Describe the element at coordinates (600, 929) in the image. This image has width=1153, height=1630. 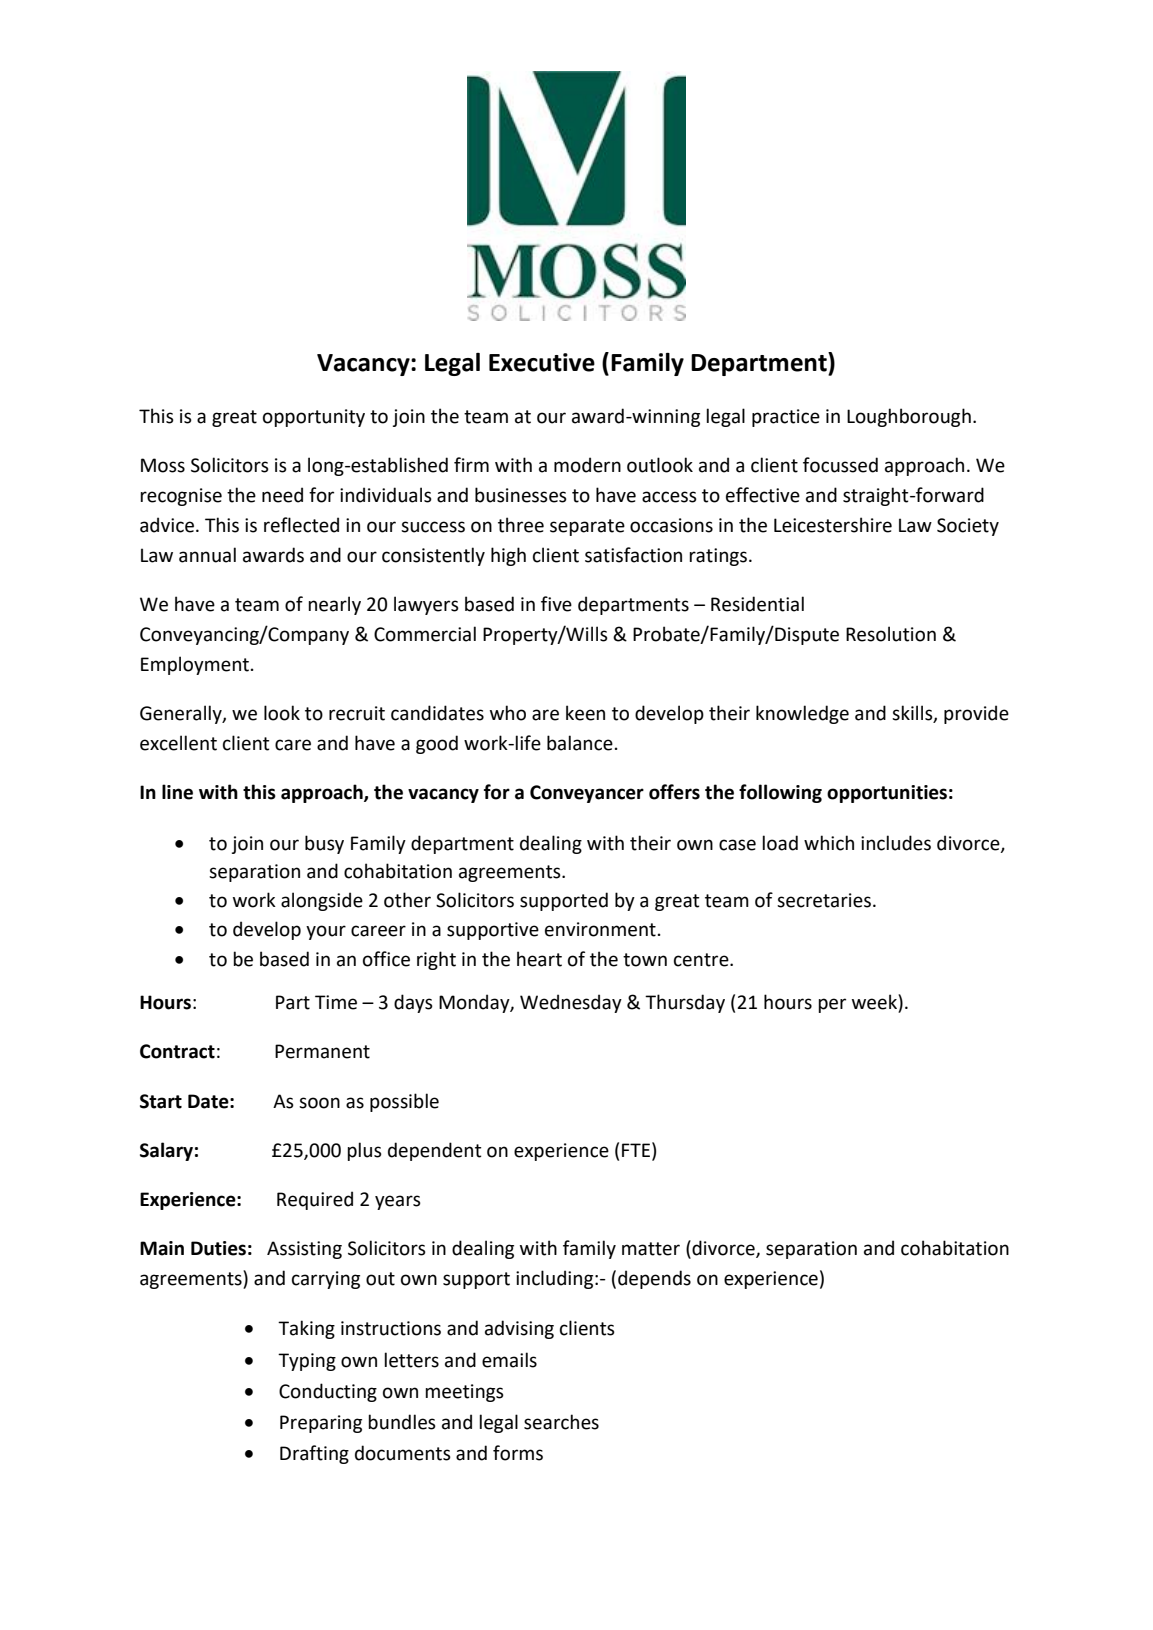
I see `environment` at that location.
